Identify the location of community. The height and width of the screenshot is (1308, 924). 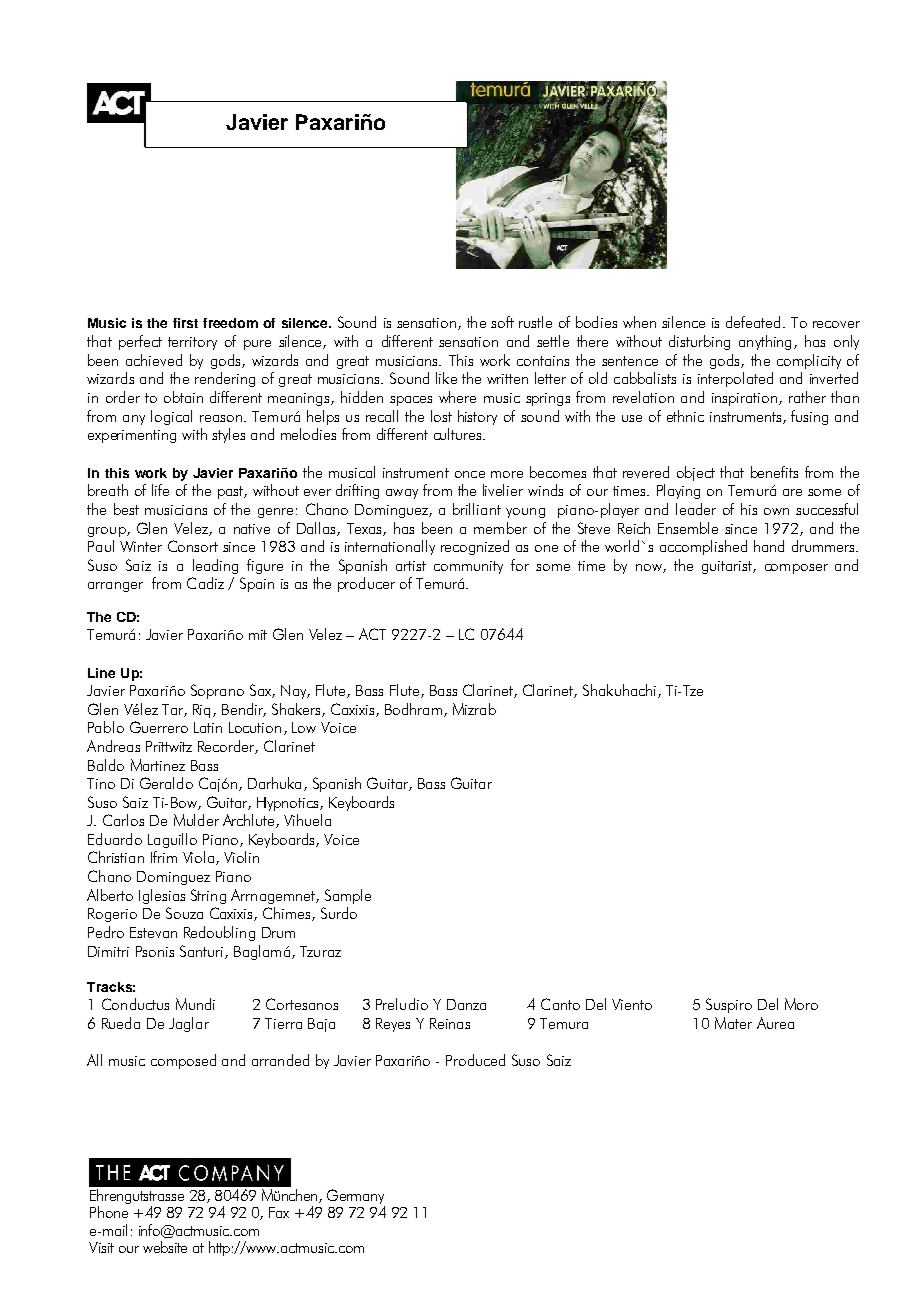
(468, 567).
